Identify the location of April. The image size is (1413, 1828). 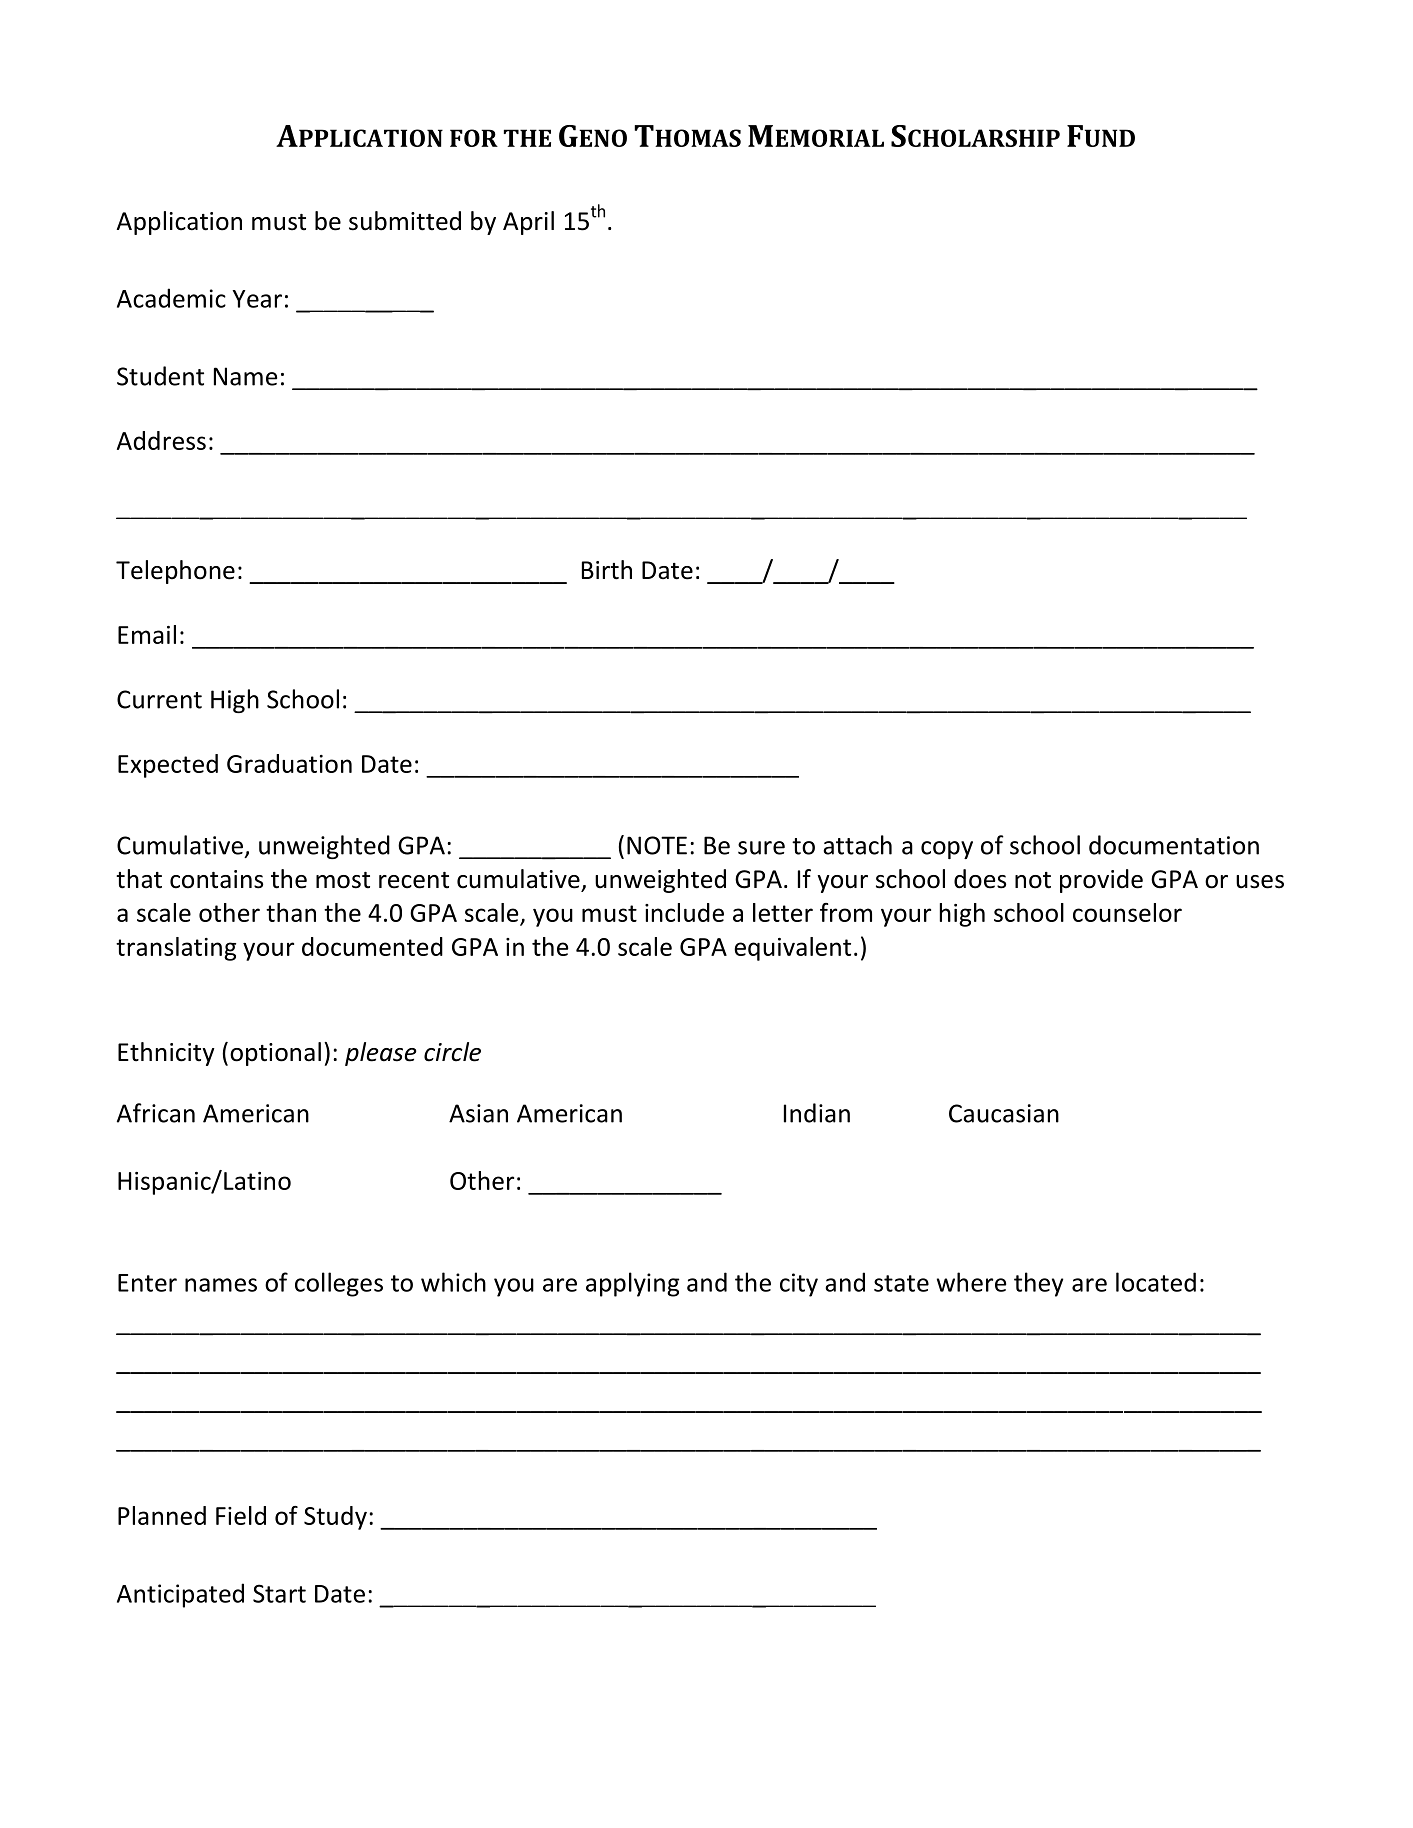
(528, 223).
